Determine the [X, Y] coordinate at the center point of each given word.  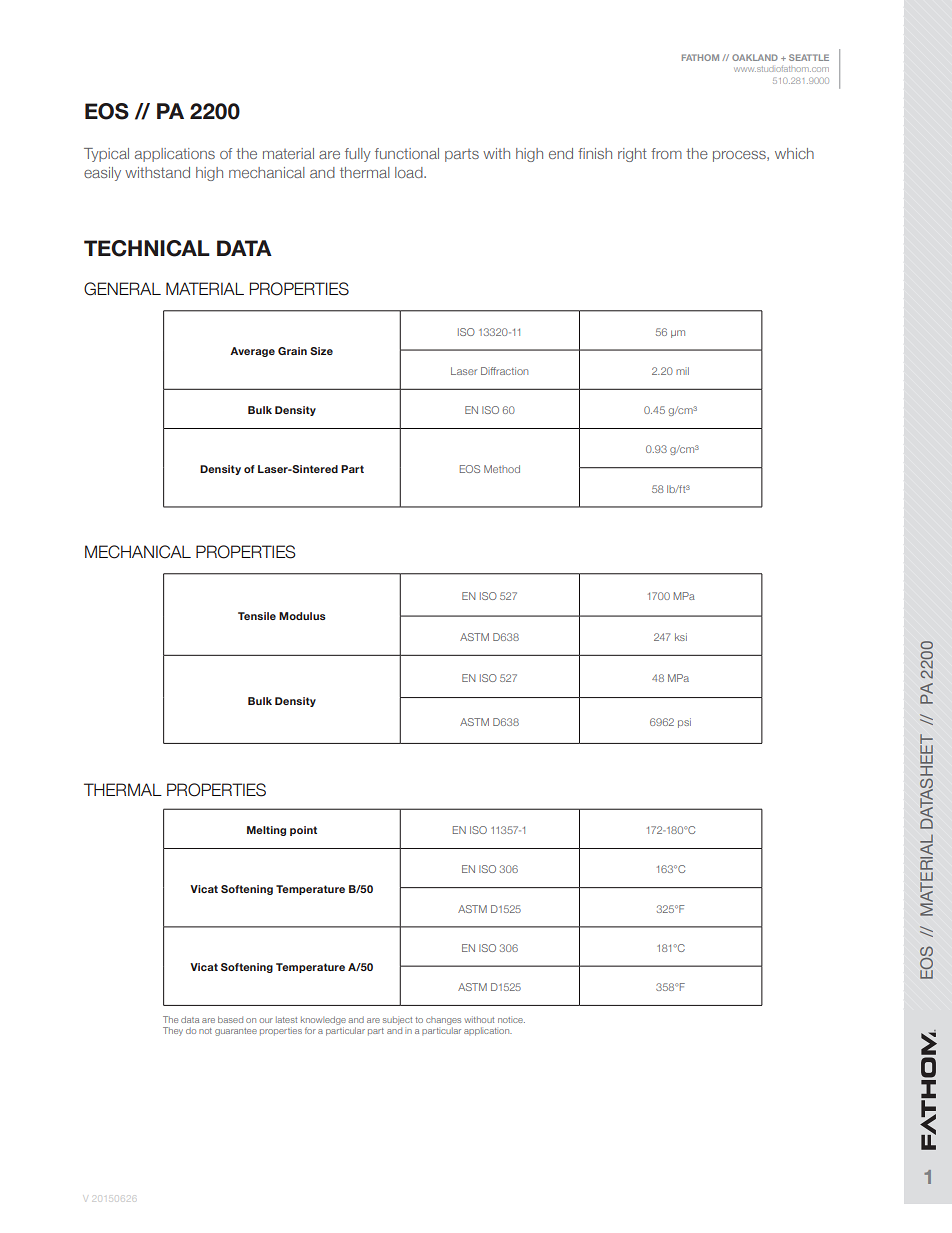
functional [407, 153]
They [173, 1031]
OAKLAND [755, 57]
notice [511, 1020]
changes [443, 1021]
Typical [106, 155]
